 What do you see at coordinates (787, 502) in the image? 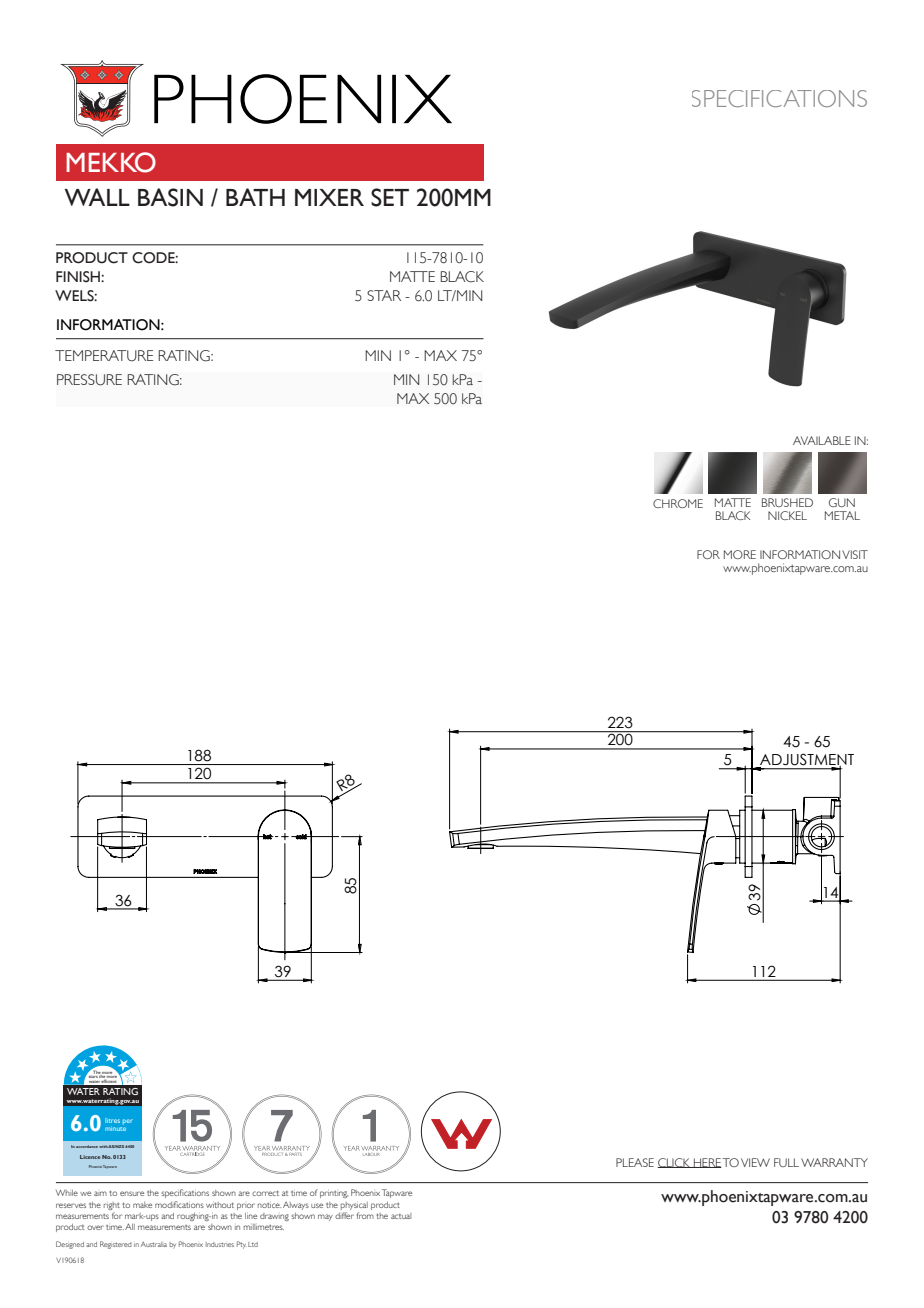
I see `BRUSHED` at bounding box center [787, 502].
